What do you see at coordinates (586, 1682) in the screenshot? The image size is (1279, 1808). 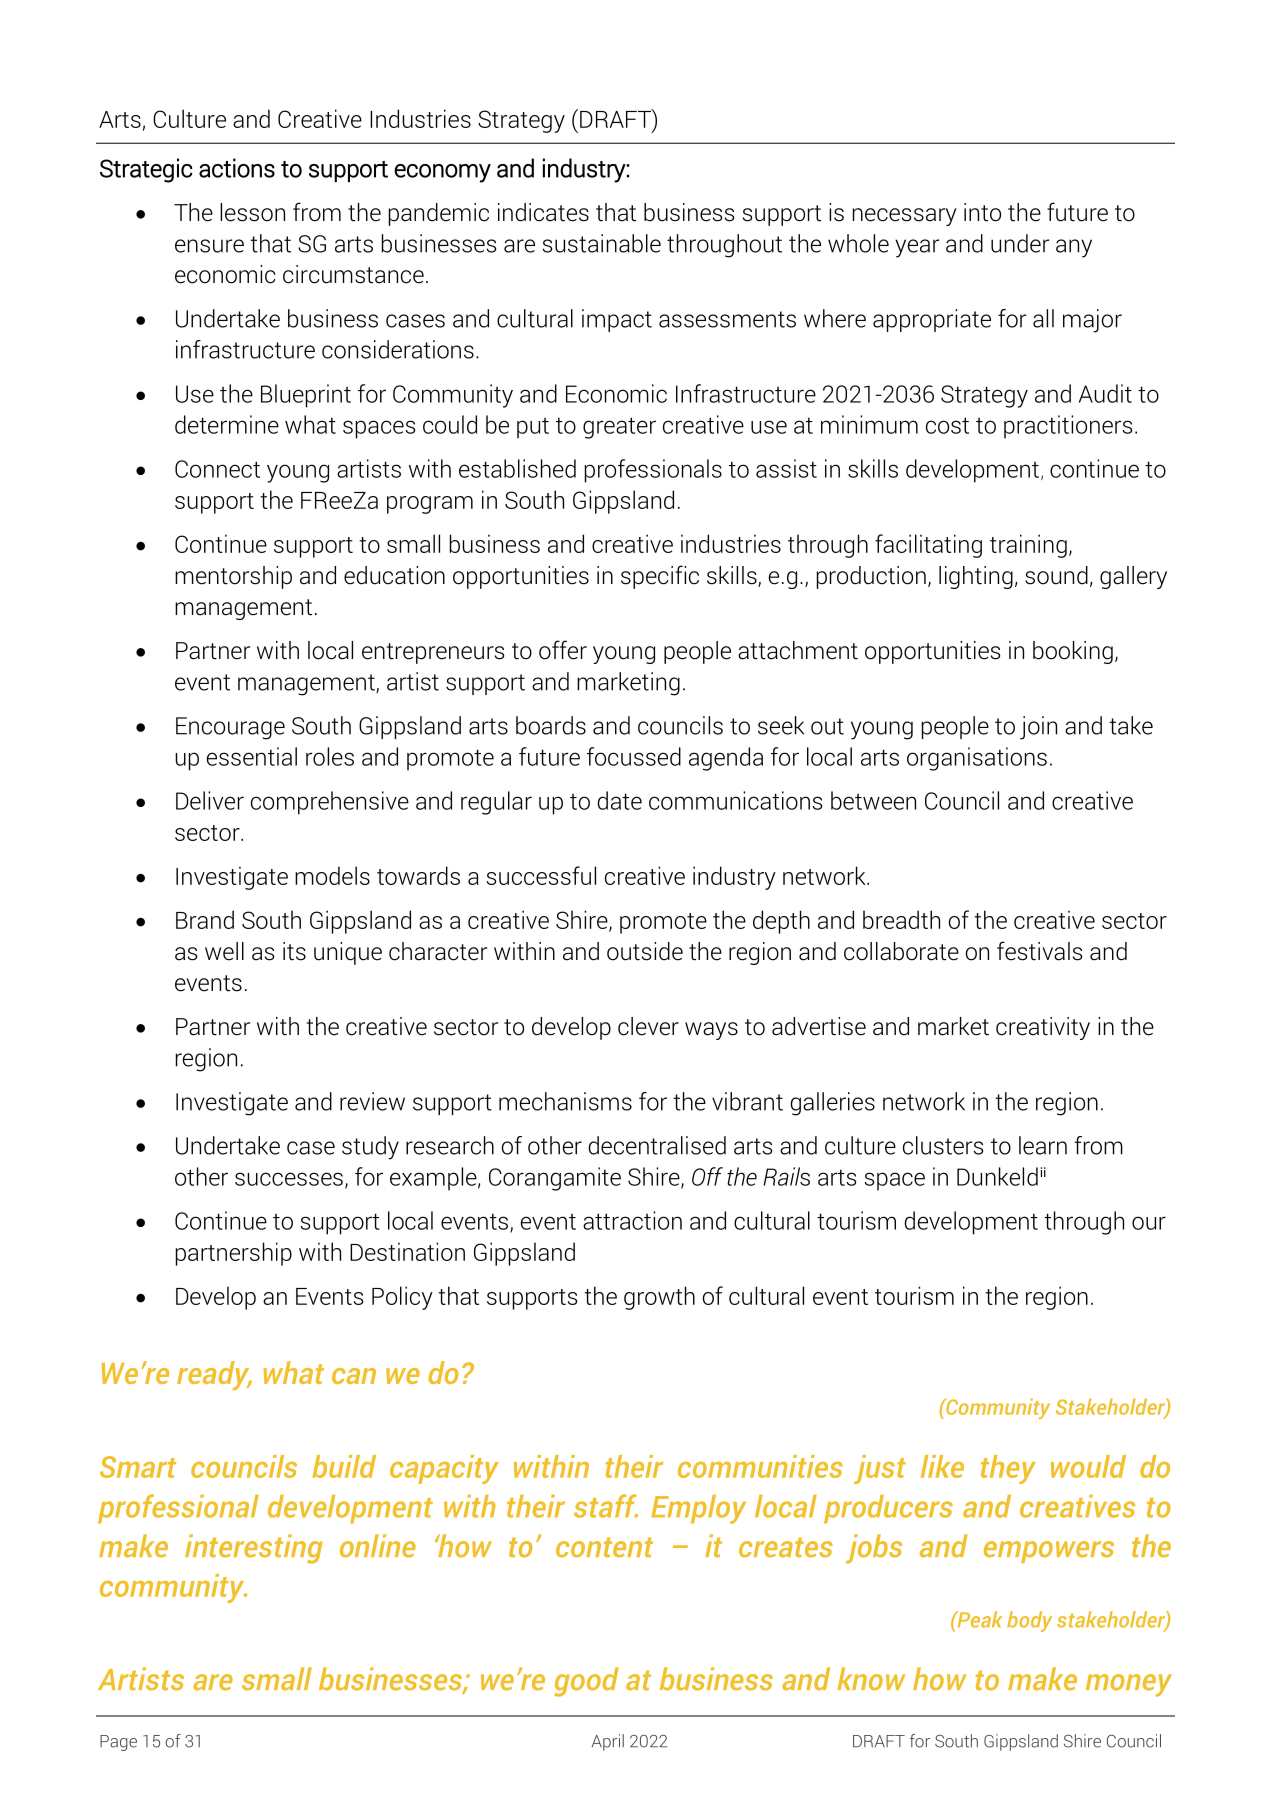 I see `good` at bounding box center [586, 1682].
